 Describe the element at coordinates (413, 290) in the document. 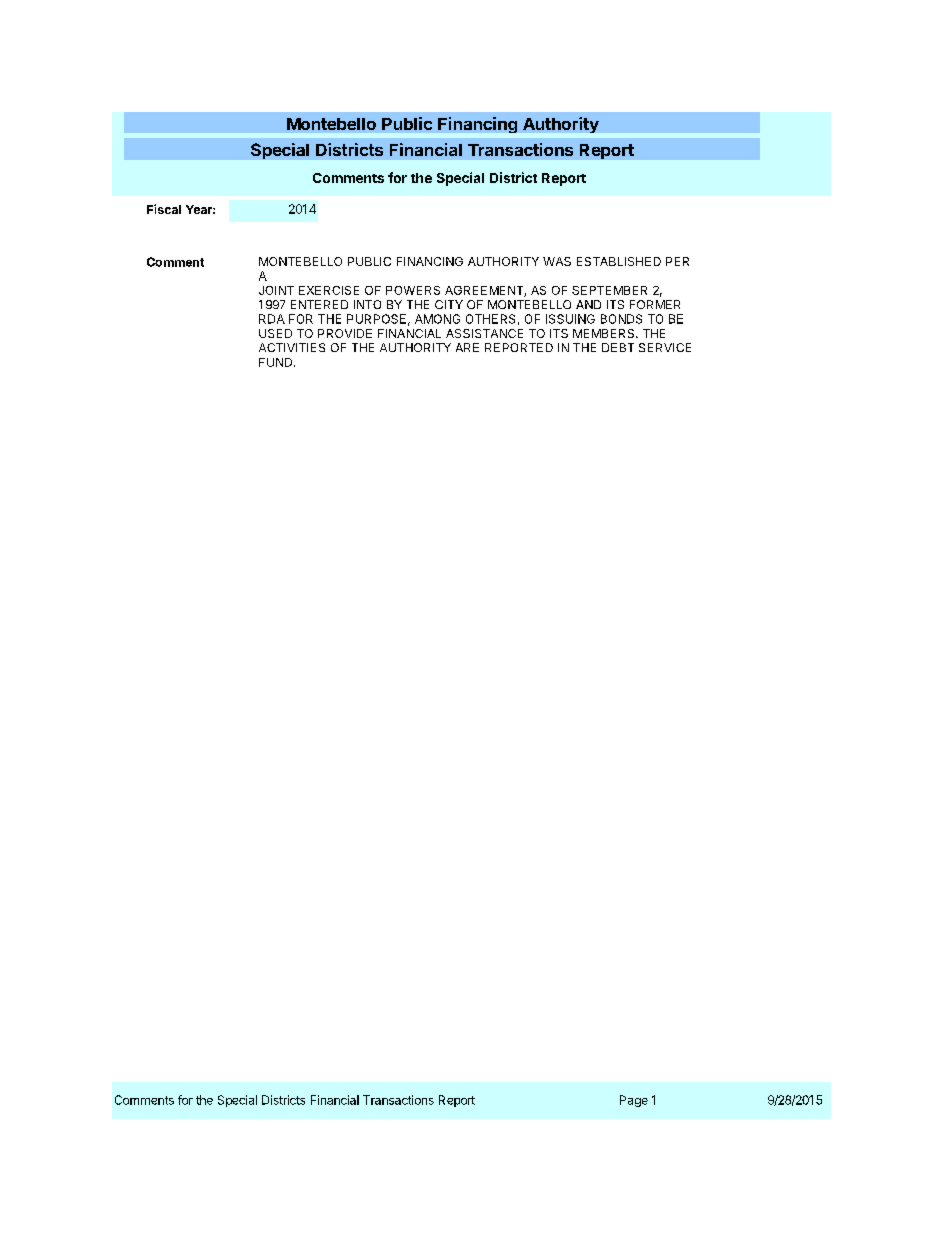

I see `POWERS` at that location.
